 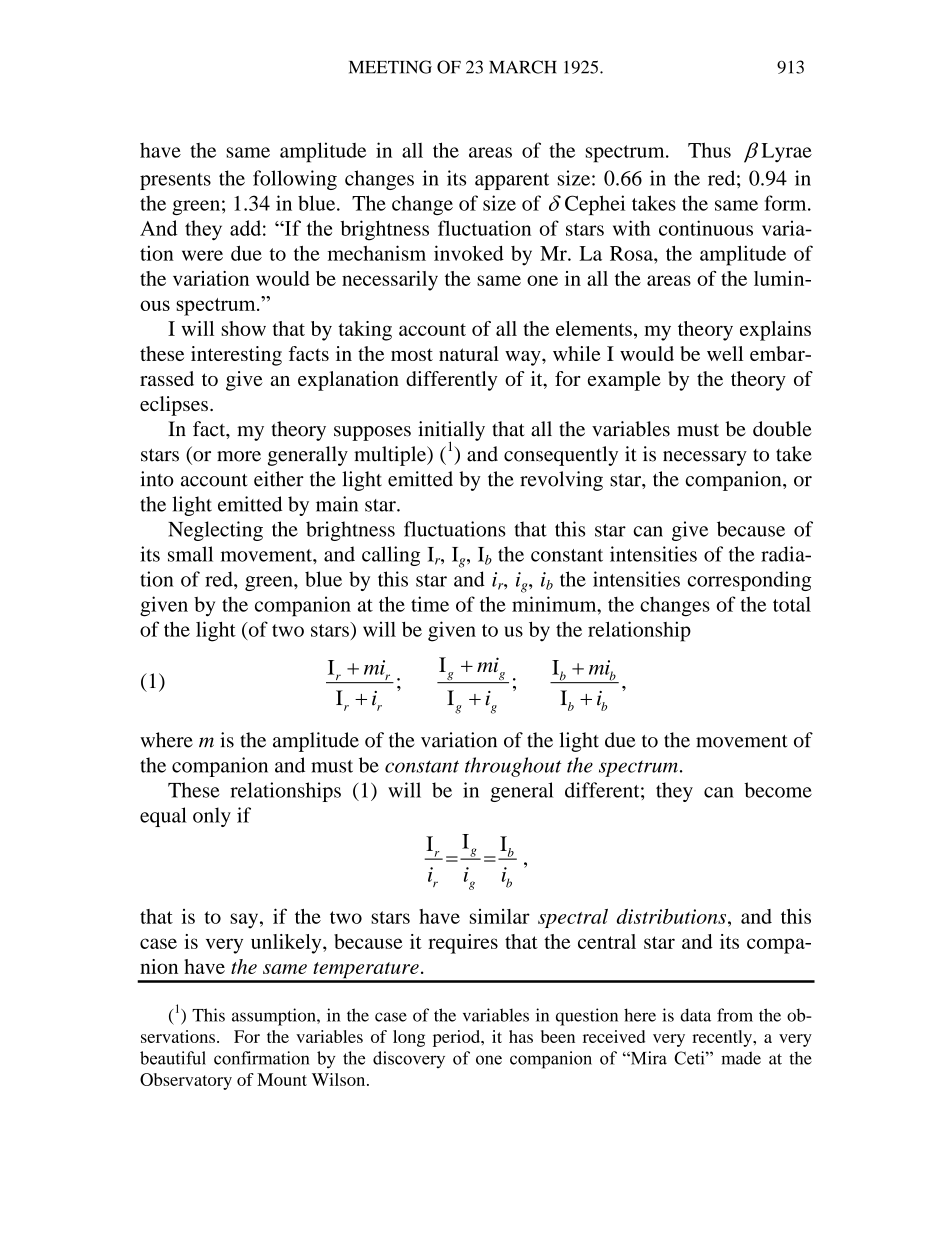 What do you see at coordinates (523, 67) in the page?
I see `MARCH` at bounding box center [523, 67].
